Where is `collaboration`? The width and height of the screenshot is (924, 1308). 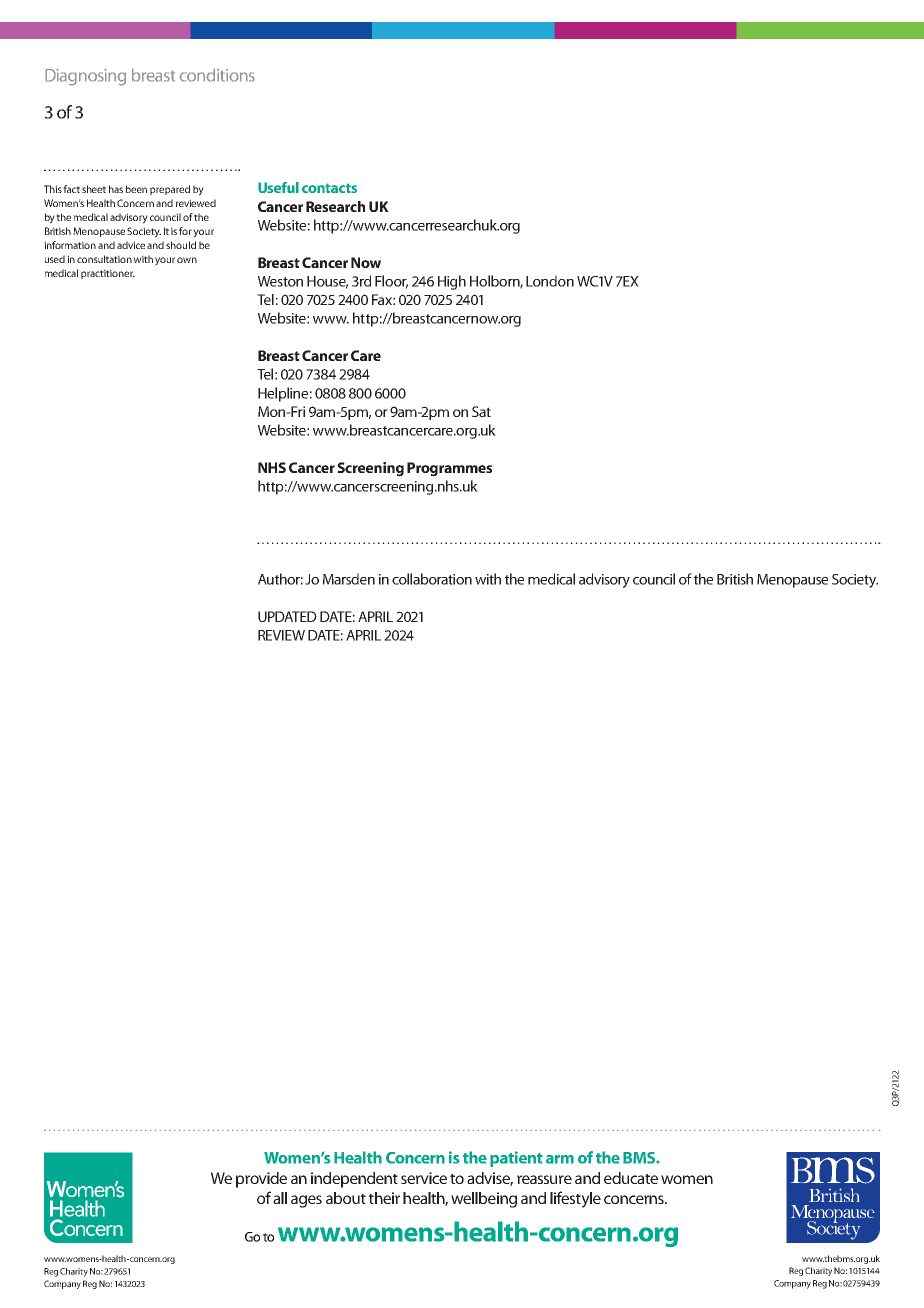
collaboration is located at coordinates (432, 579).
